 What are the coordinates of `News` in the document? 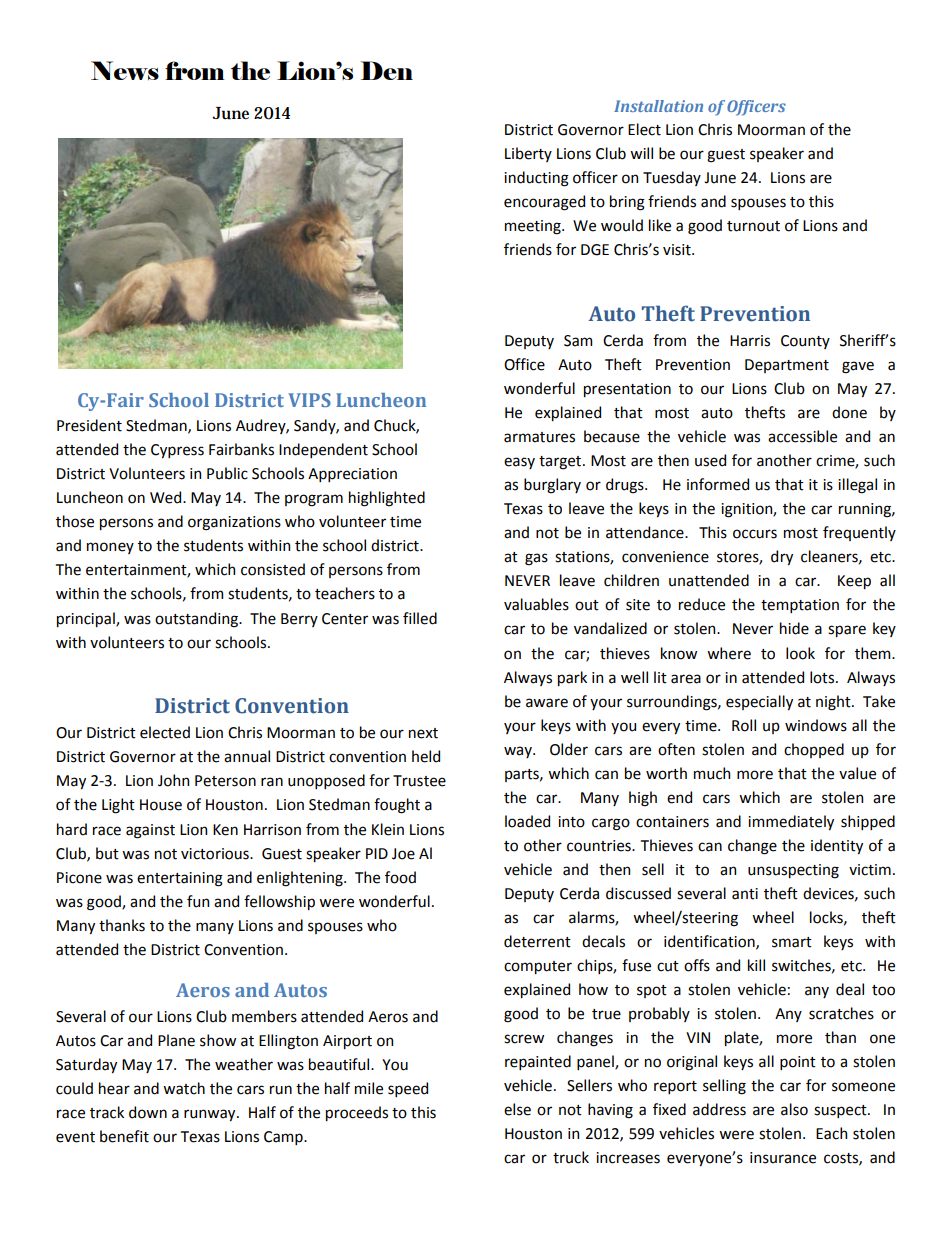 It's located at (125, 70).
